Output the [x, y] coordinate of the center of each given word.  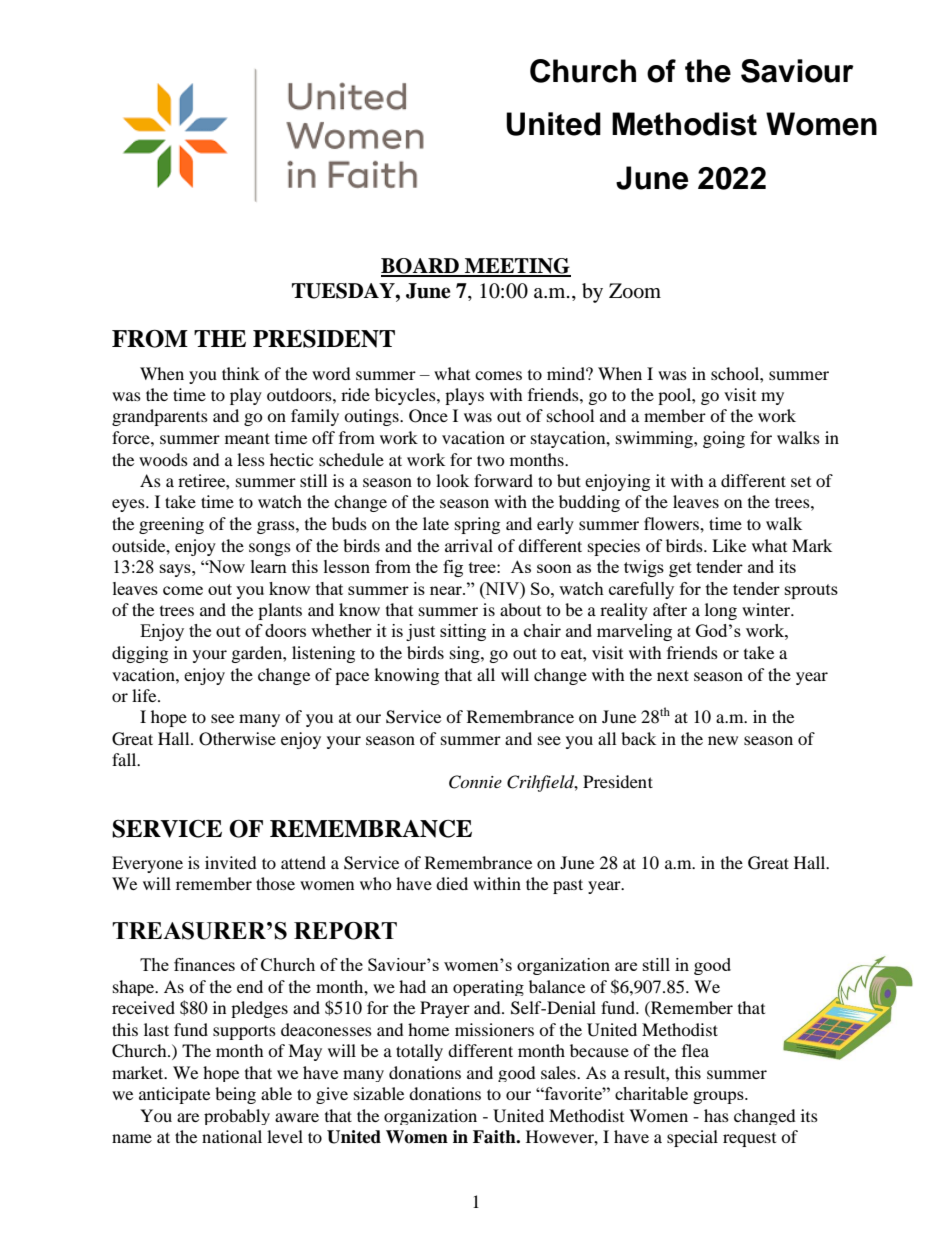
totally [419, 1052]
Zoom [635, 291]
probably [237, 1117]
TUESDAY [344, 291]
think [241, 373]
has [716, 1115]
